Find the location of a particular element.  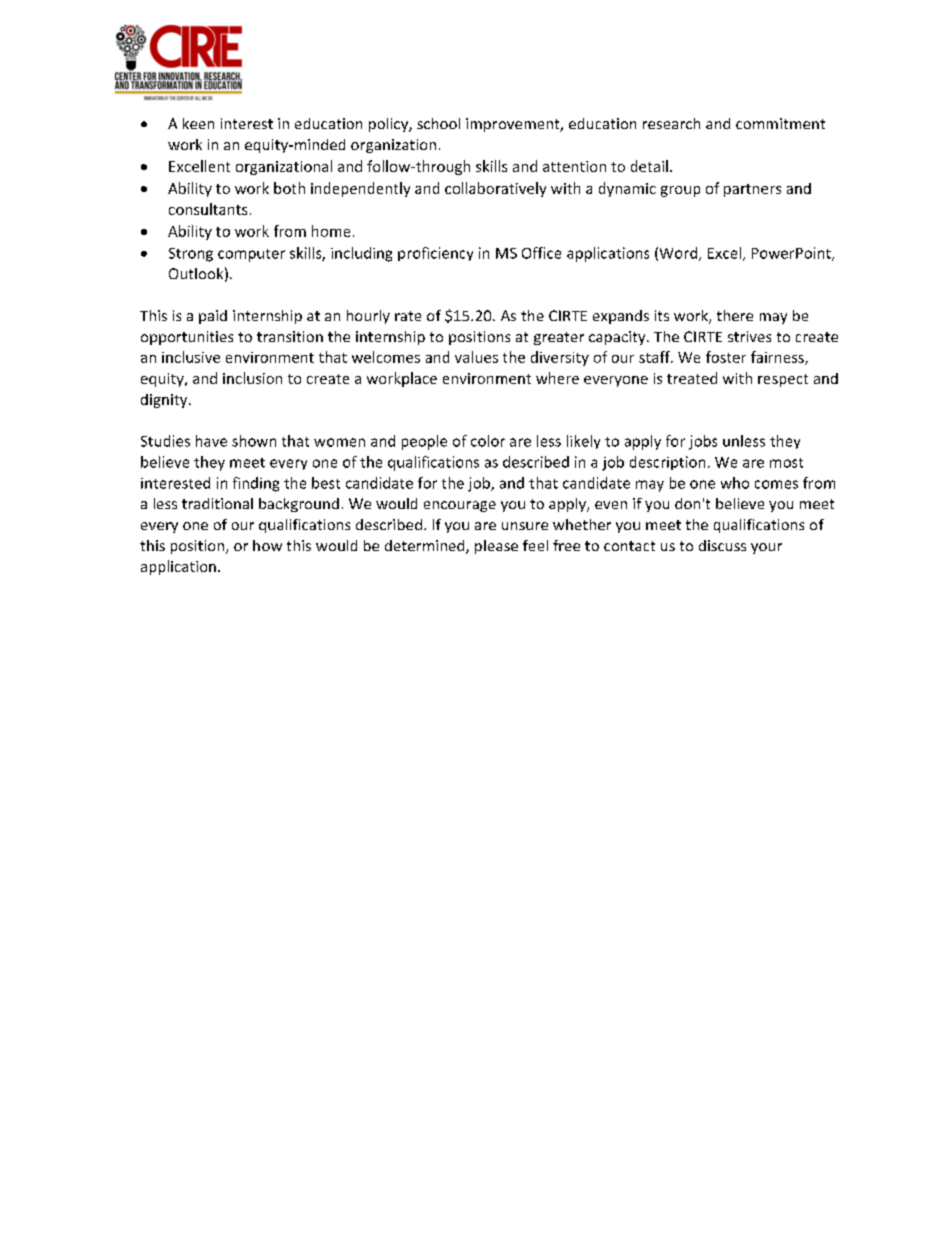

values is located at coordinates (476, 357).
